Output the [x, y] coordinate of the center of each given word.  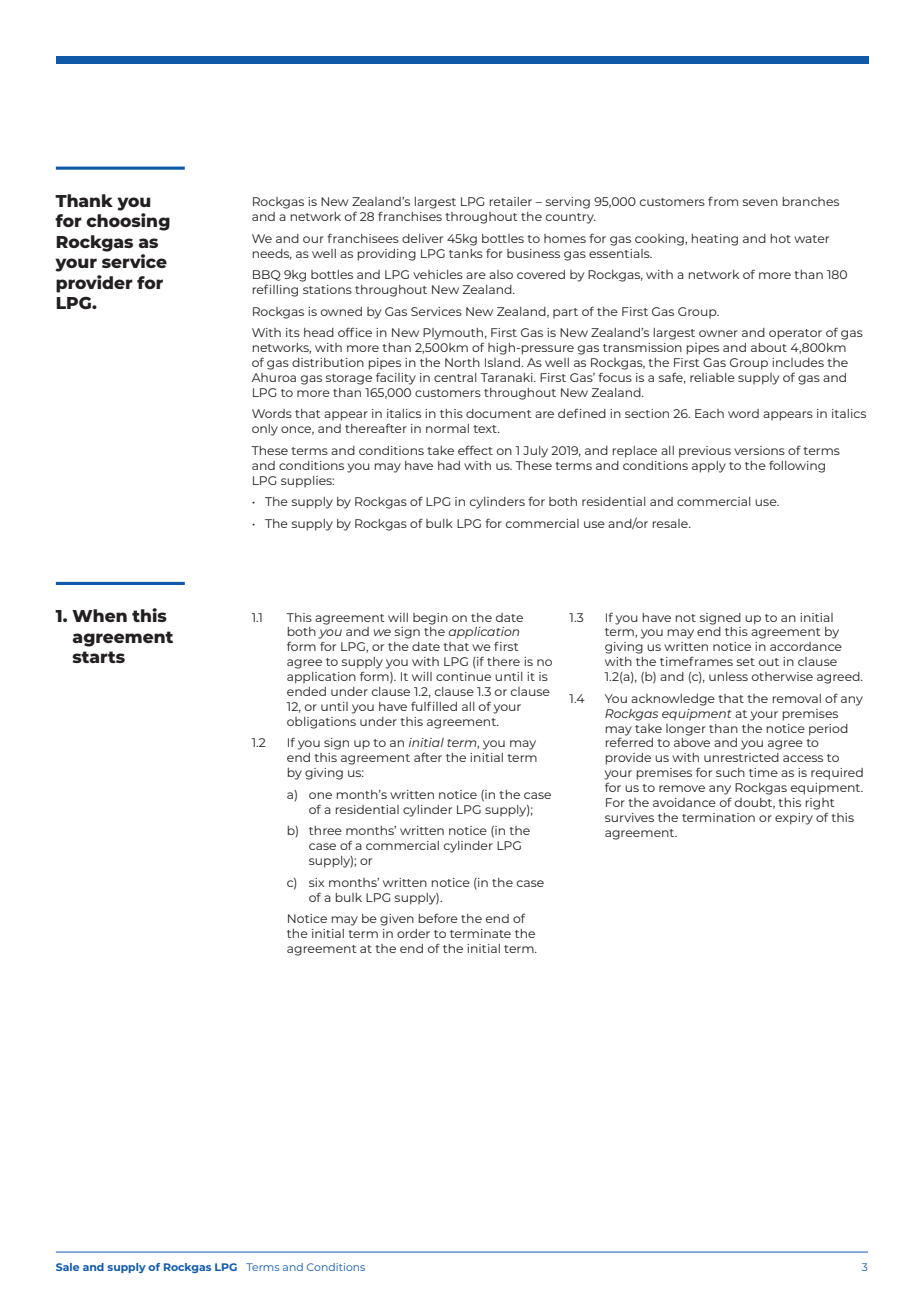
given [397, 920]
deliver [422, 238]
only [265, 430]
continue [463, 676]
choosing [128, 222]
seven [760, 202]
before [438, 918]
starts [98, 657]
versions [759, 450]
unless [728, 676]
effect [475, 450]
